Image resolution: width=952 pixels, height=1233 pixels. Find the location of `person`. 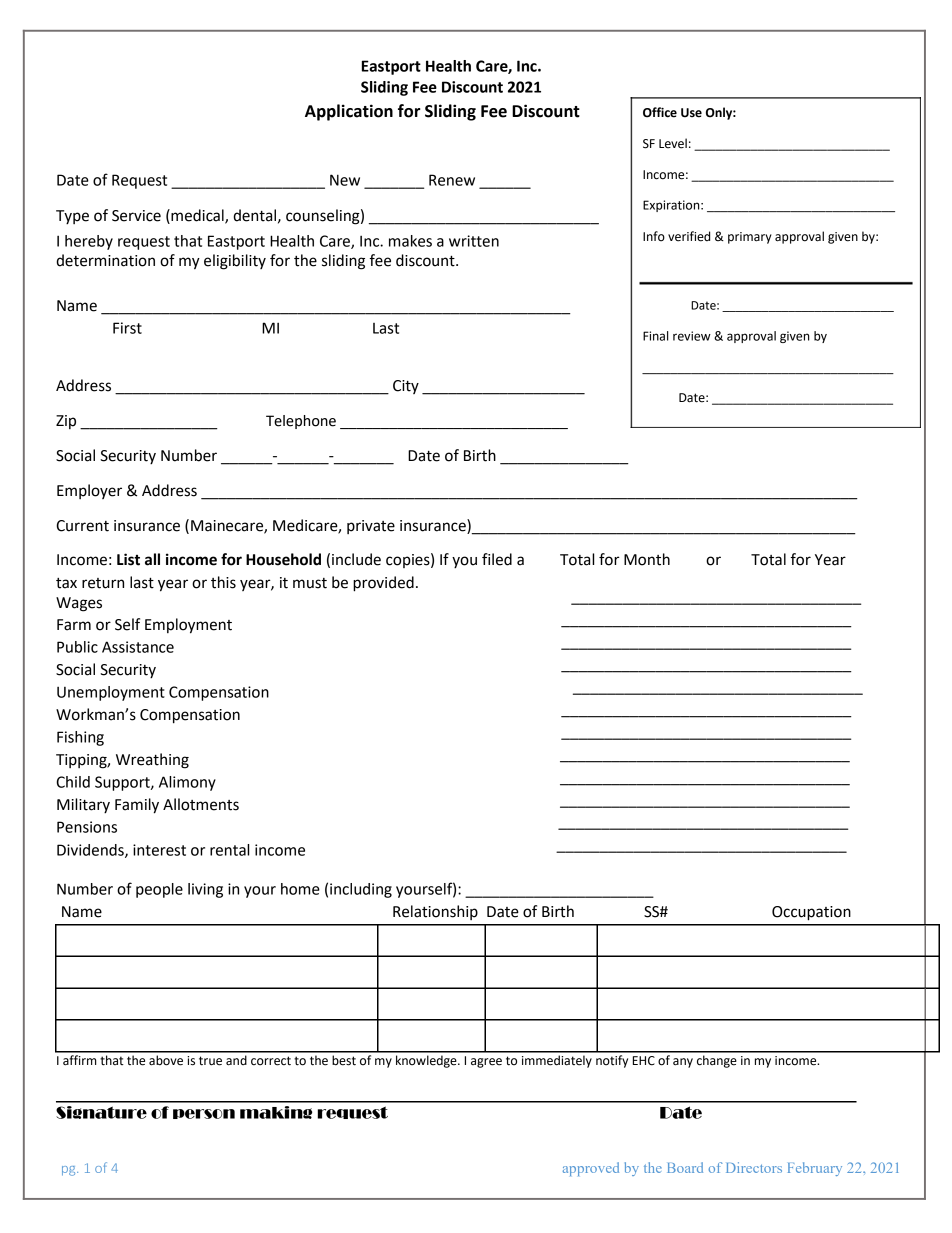

person is located at coordinates (204, 1114).
